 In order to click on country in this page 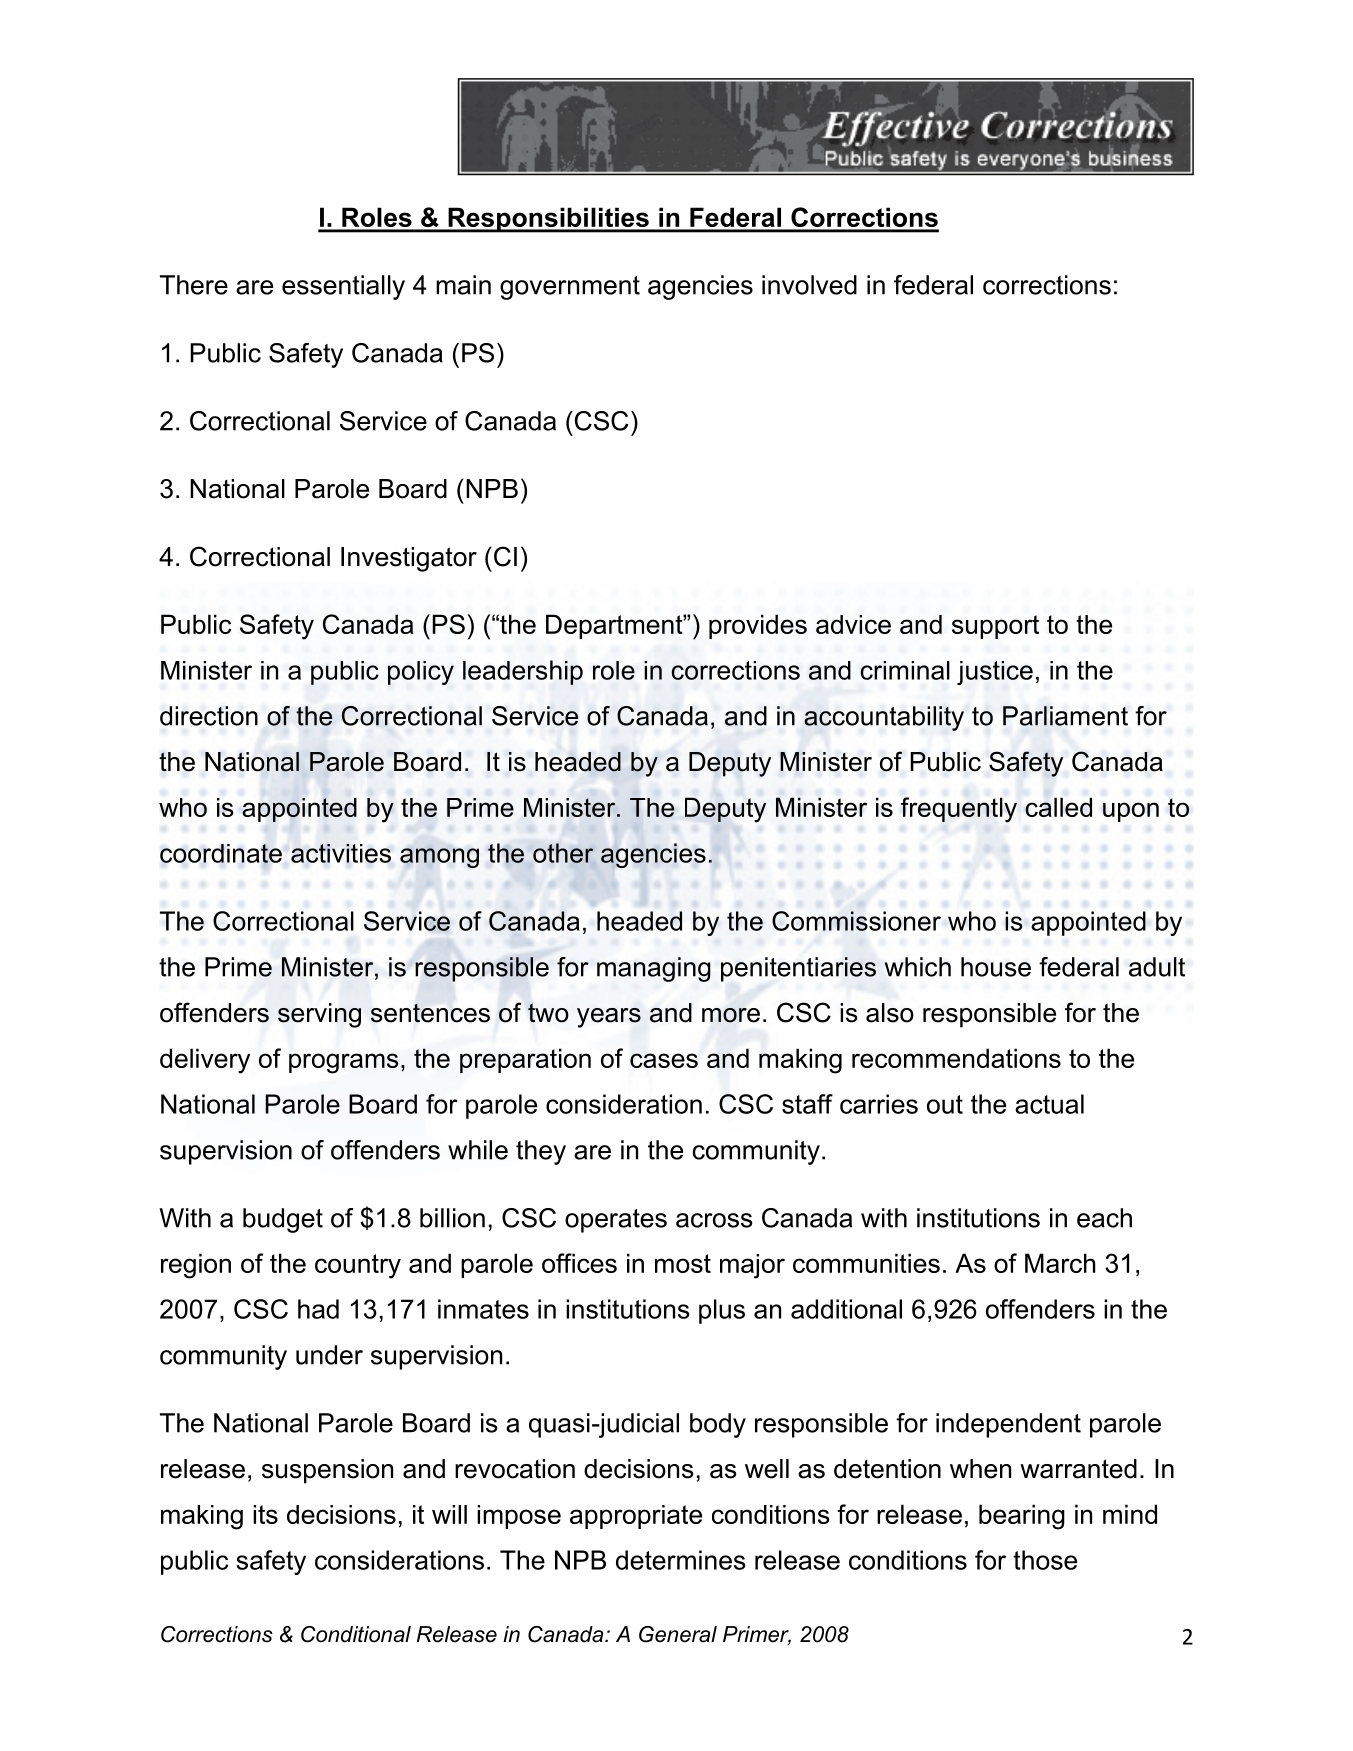, I will do `click(358, 1266)`.
